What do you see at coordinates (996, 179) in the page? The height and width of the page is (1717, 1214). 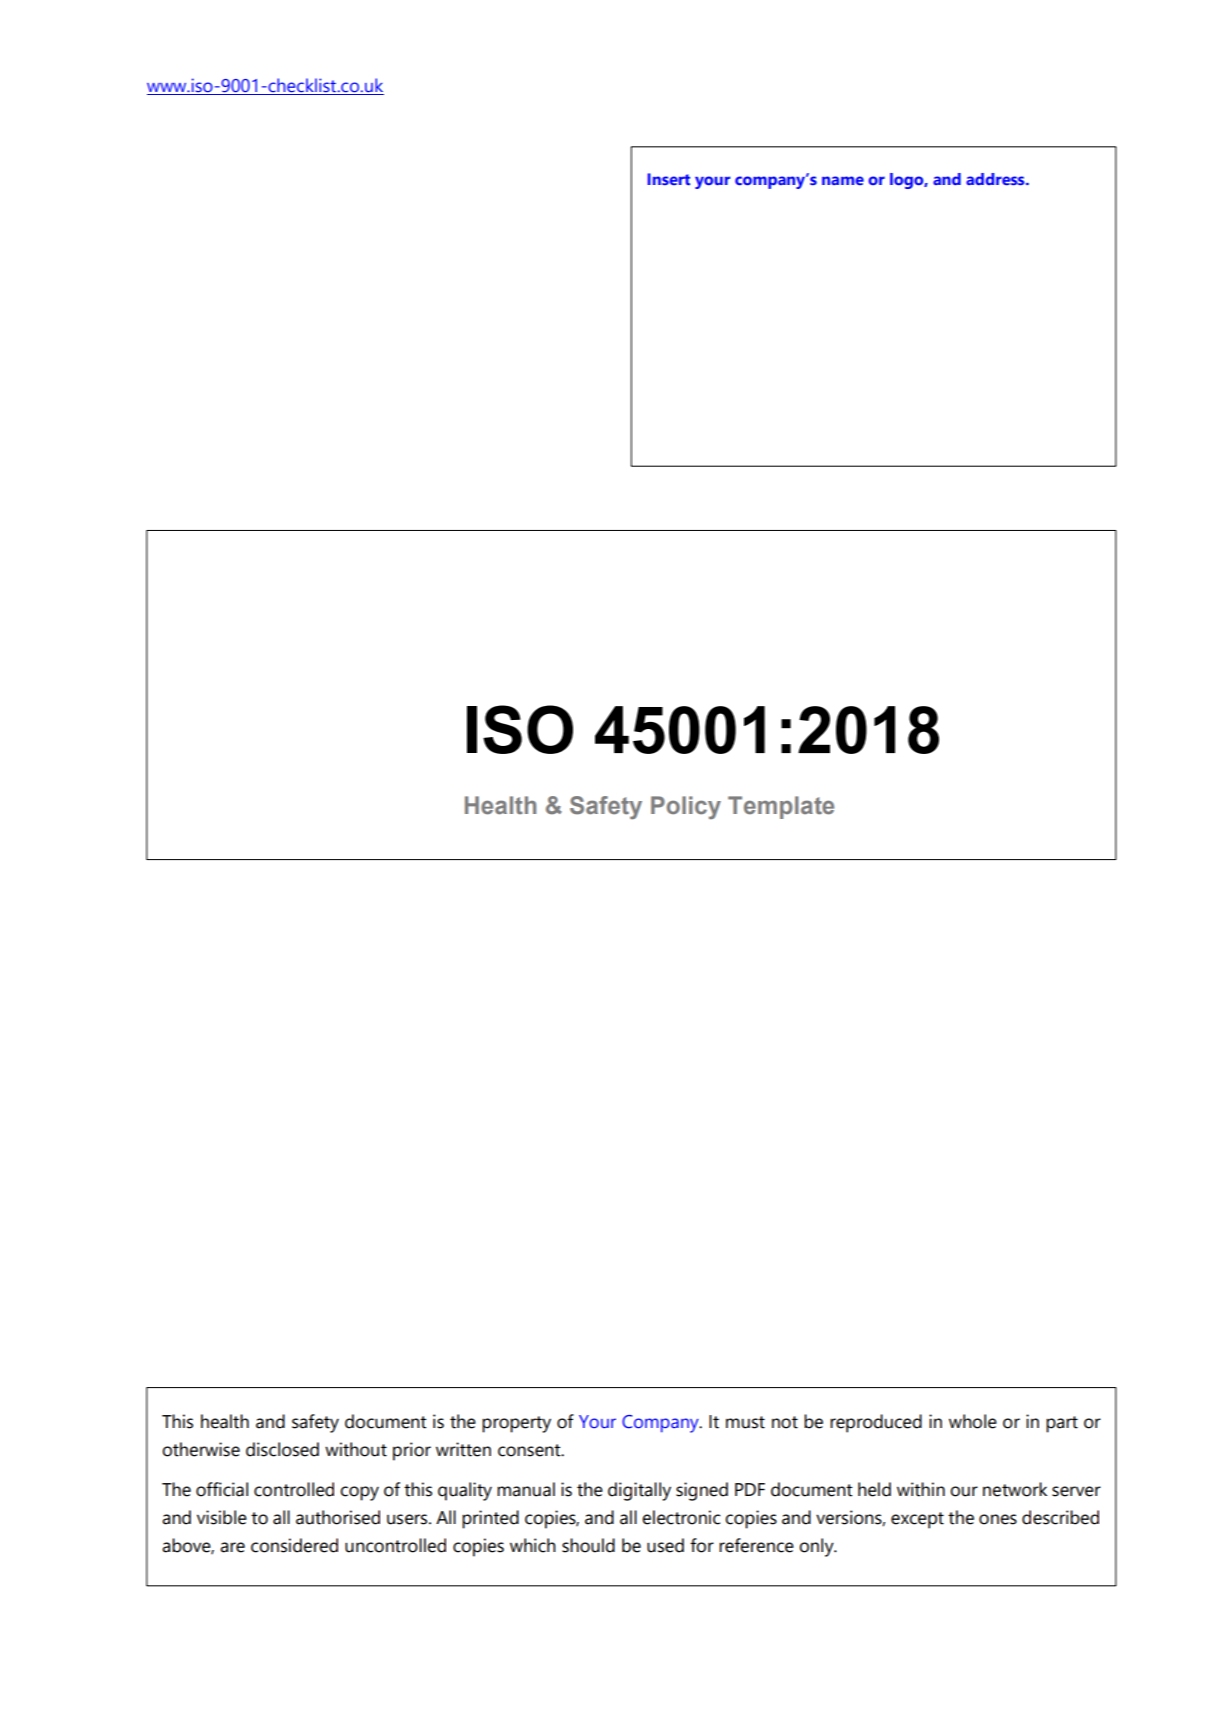 I see `address` at bounding box center [996, 179].
